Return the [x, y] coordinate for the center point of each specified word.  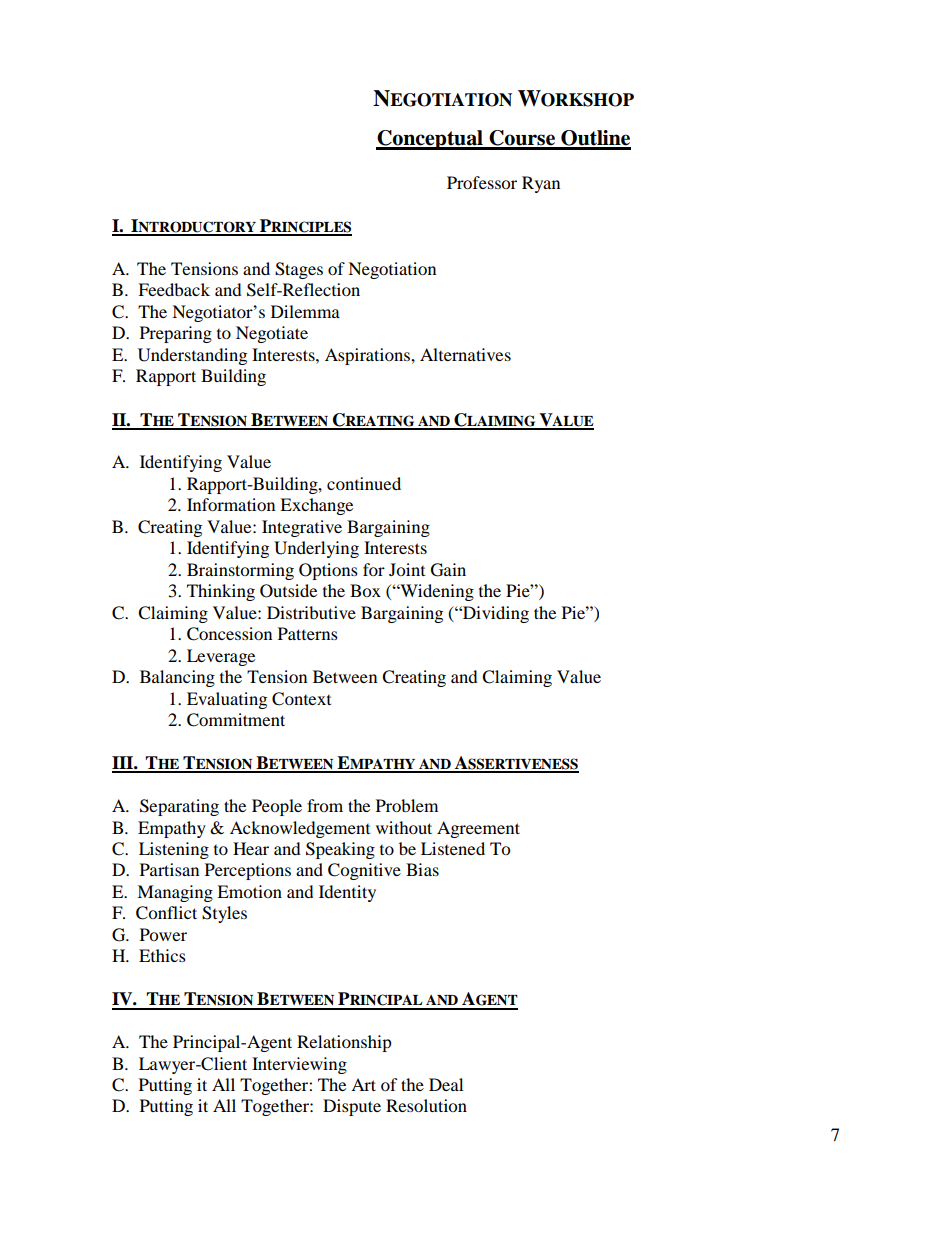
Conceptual [430, 140]
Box [365, 590]
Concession [229, 634]
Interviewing [299, 1065]
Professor [482, 182]
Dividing [495, 614]
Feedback [174, 289]
